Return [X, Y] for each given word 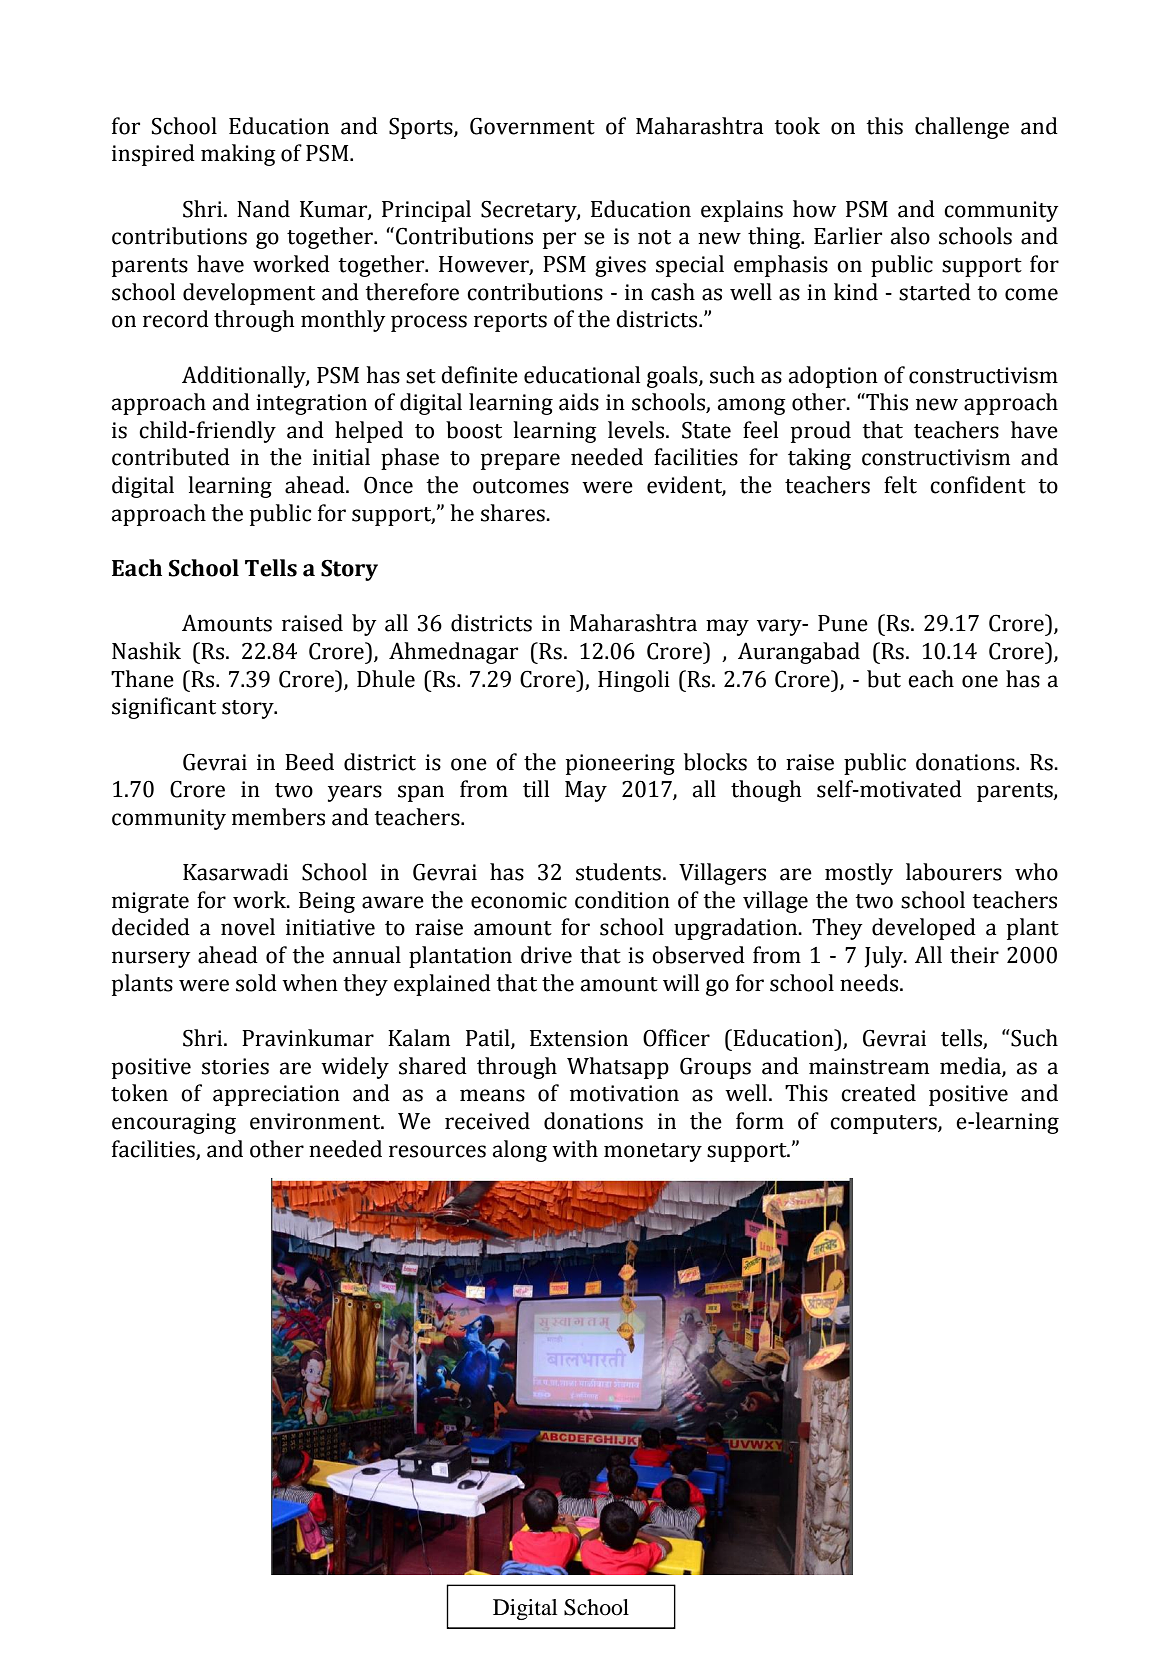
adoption [833, 377]
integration [311, 404]
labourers [954, 872]
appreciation [276, 1095]
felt [900, 485]
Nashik [146, 651]
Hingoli [634, 681]
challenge [962, 128]
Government [532, 126]
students [618, 872]
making [238, 155]
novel [248, 927]
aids [579, 402]
